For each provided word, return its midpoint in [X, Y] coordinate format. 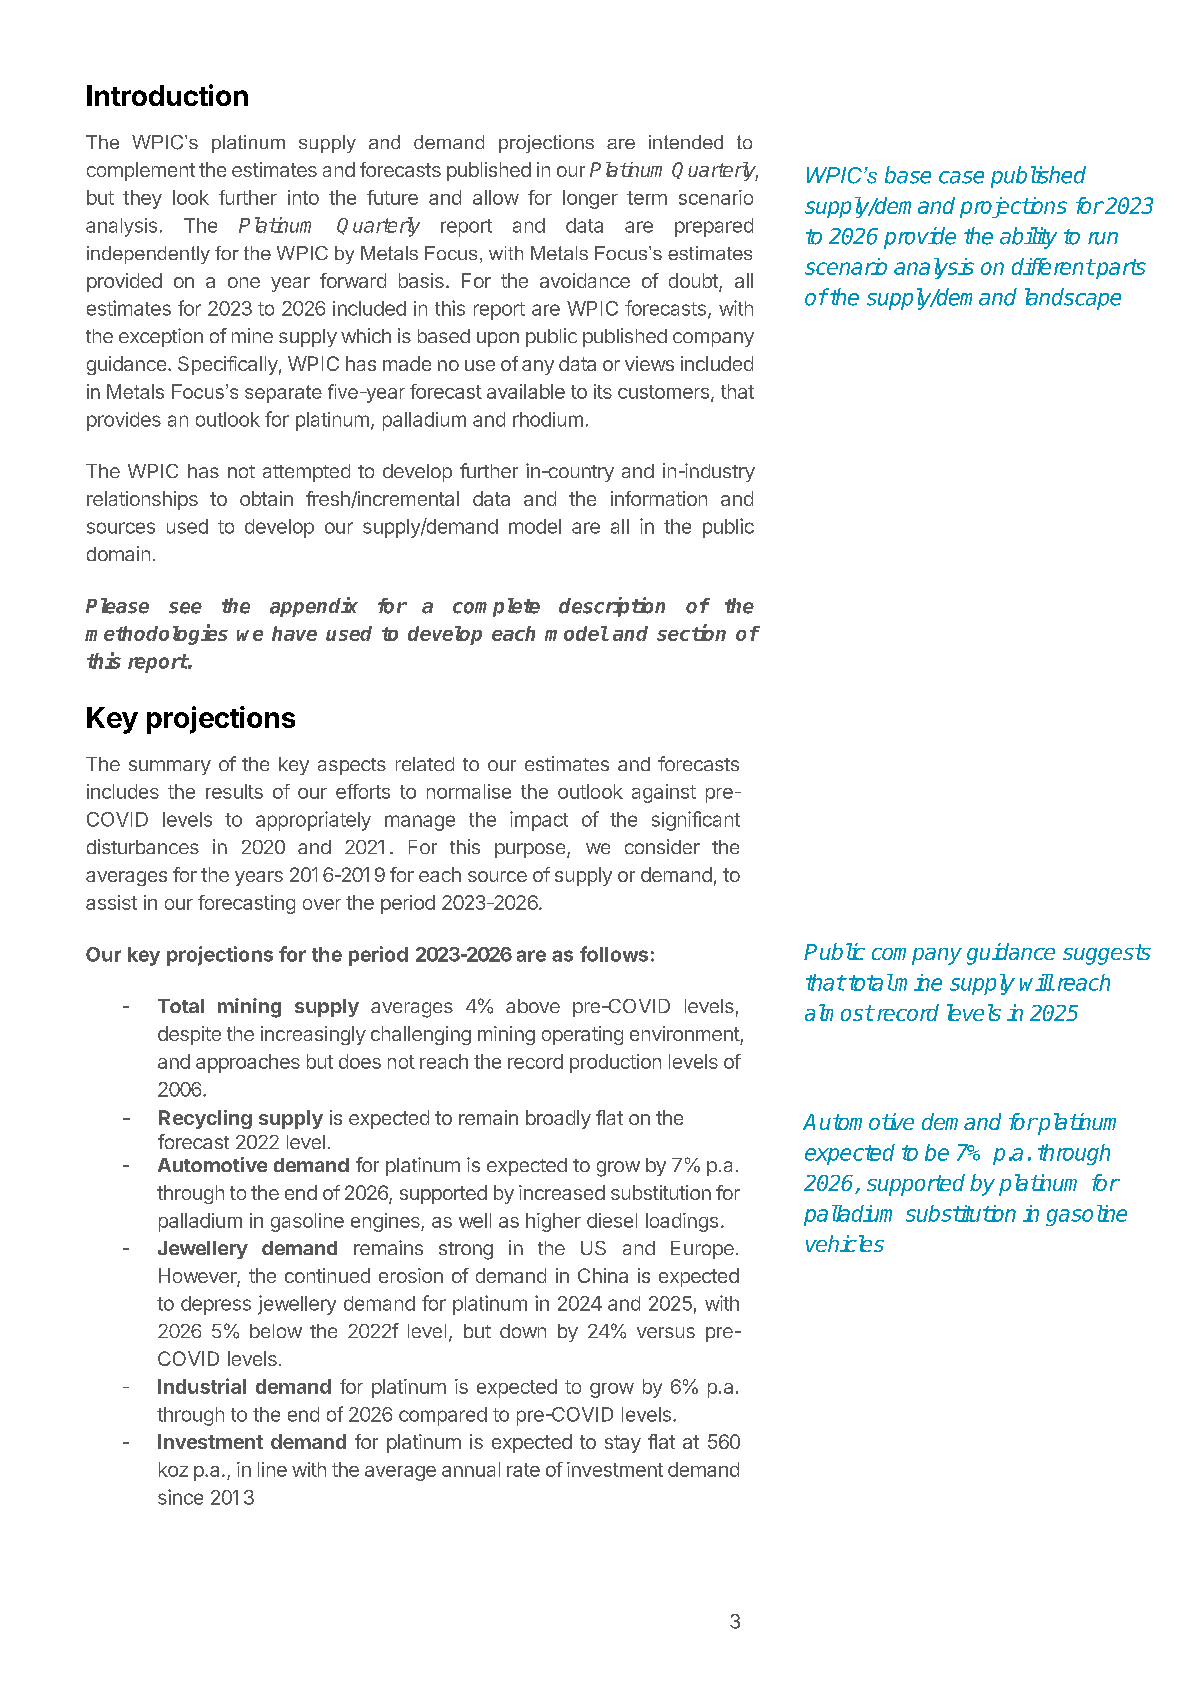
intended [686, 142]
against [664, 793]
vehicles [845, 1243]
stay [623, 1444]
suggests [1107, 954]
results [234, 791]
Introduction [167, 95]
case [961, 177]
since [180, 1497]
